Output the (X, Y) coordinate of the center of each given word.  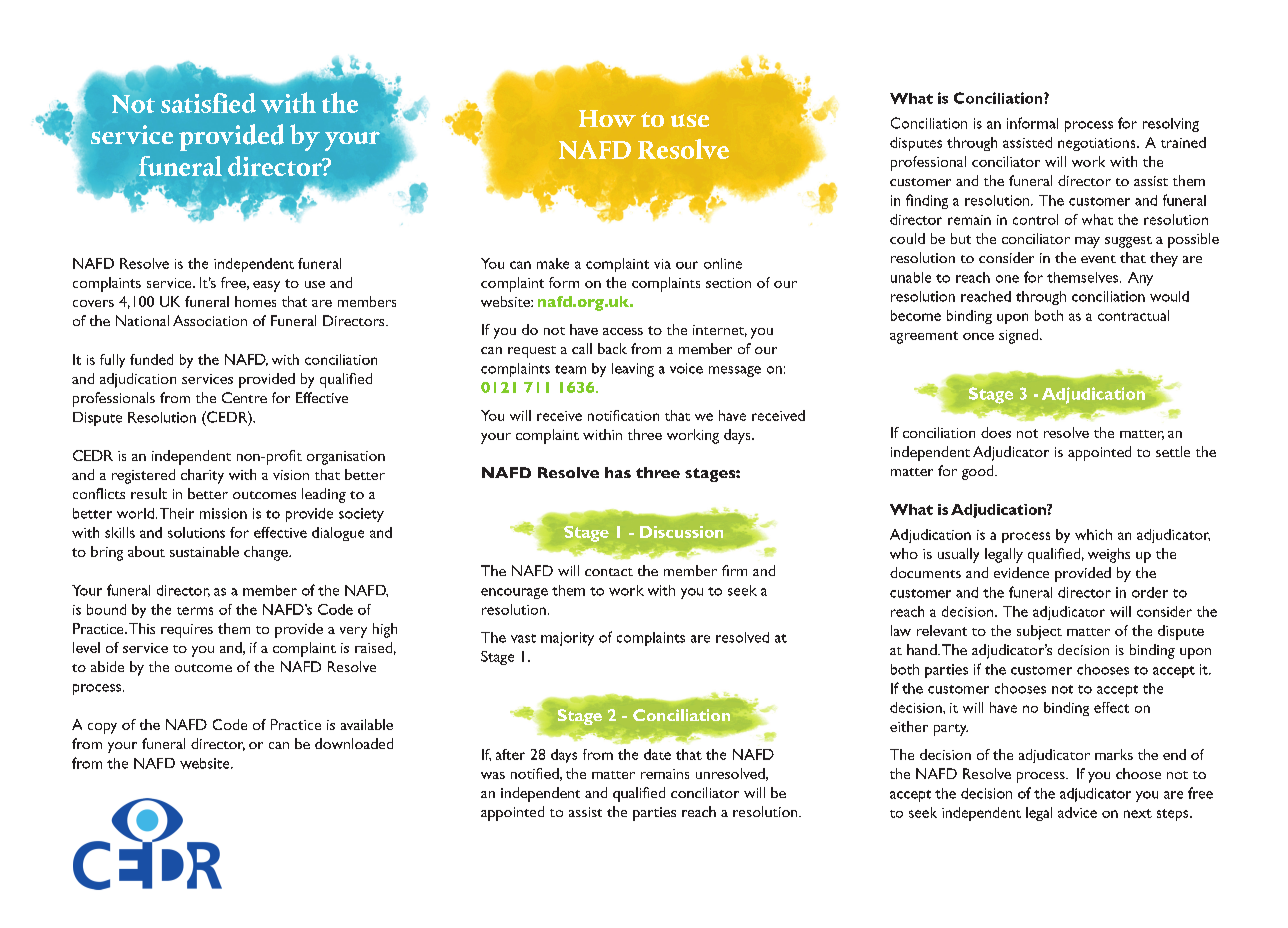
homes (255, 301)
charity (202, 476)
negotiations (1098, 144)
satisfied (208, 103)
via (662, 264)
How (607, 118)
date (657, 754)
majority (567, 639)
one (1007, 279)
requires (187, 631)
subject (1039, 632)
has (618, 472)
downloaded (354, 743)
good (979, 472)
